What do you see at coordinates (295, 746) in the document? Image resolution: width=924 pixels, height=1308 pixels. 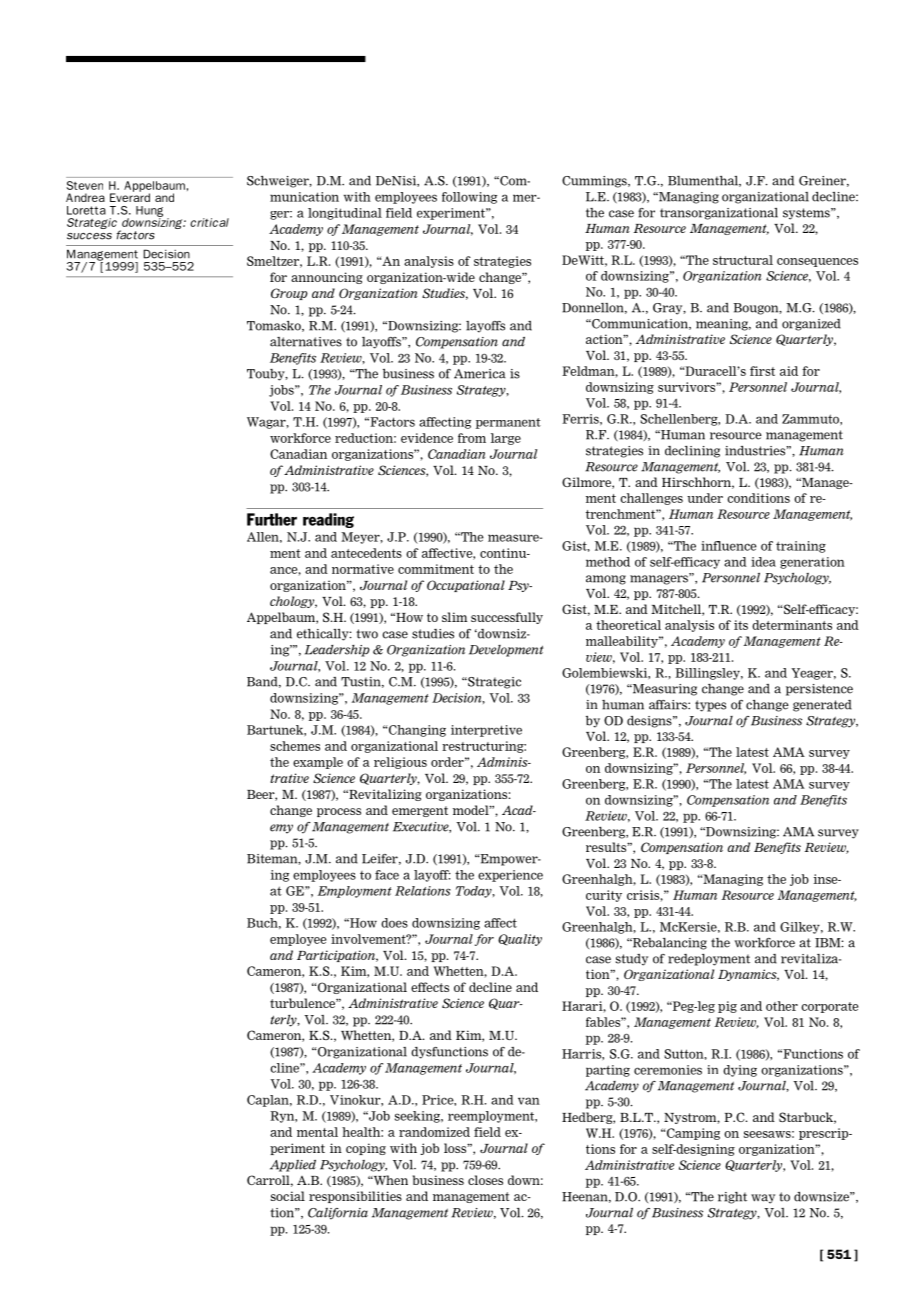 I see `schemes` at bounding box center [295, 746].
